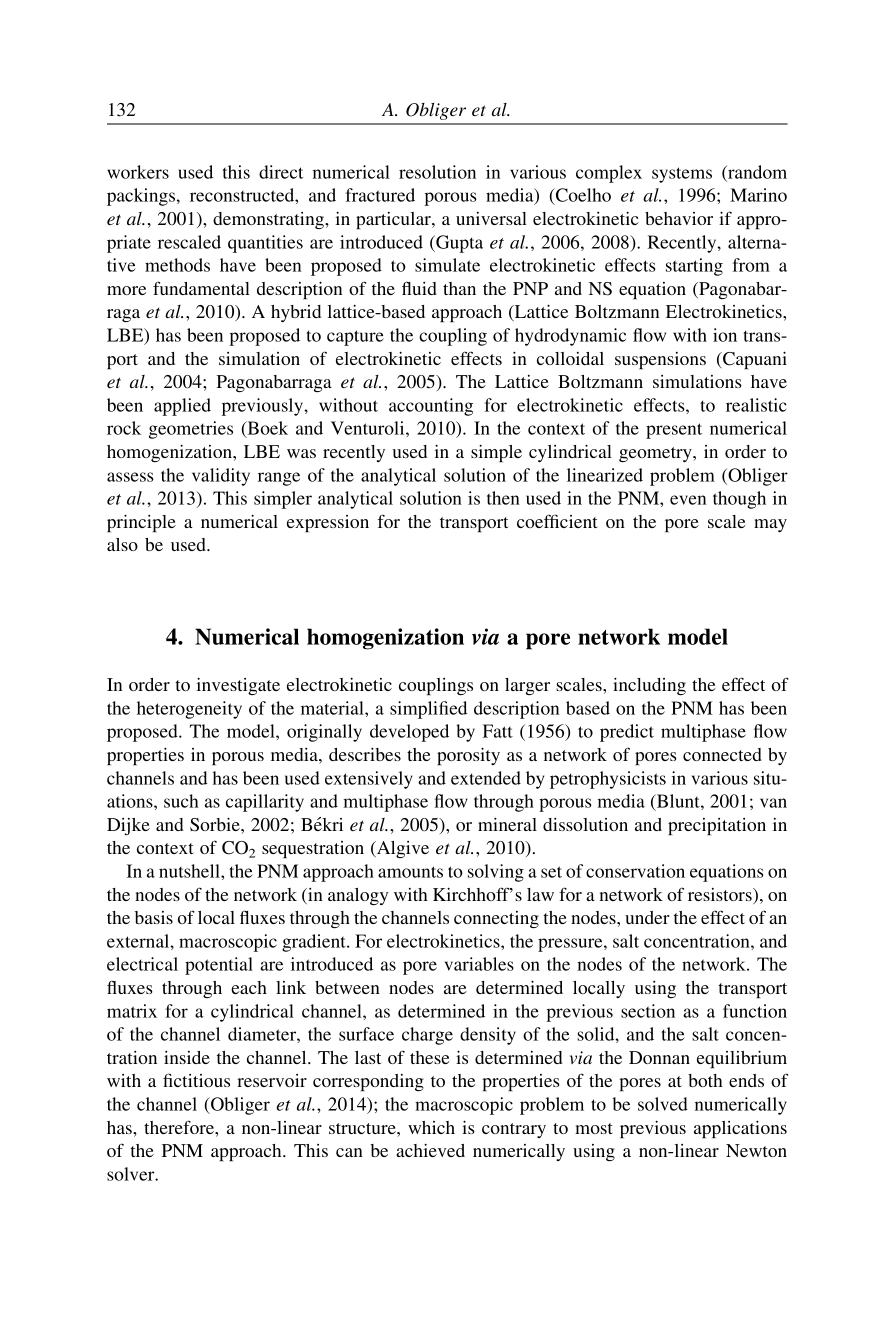 The image size is (896, 1321). What do you see at coordinates (674, 431) in the image?
I see `present` at bounding box center [674, 431].
